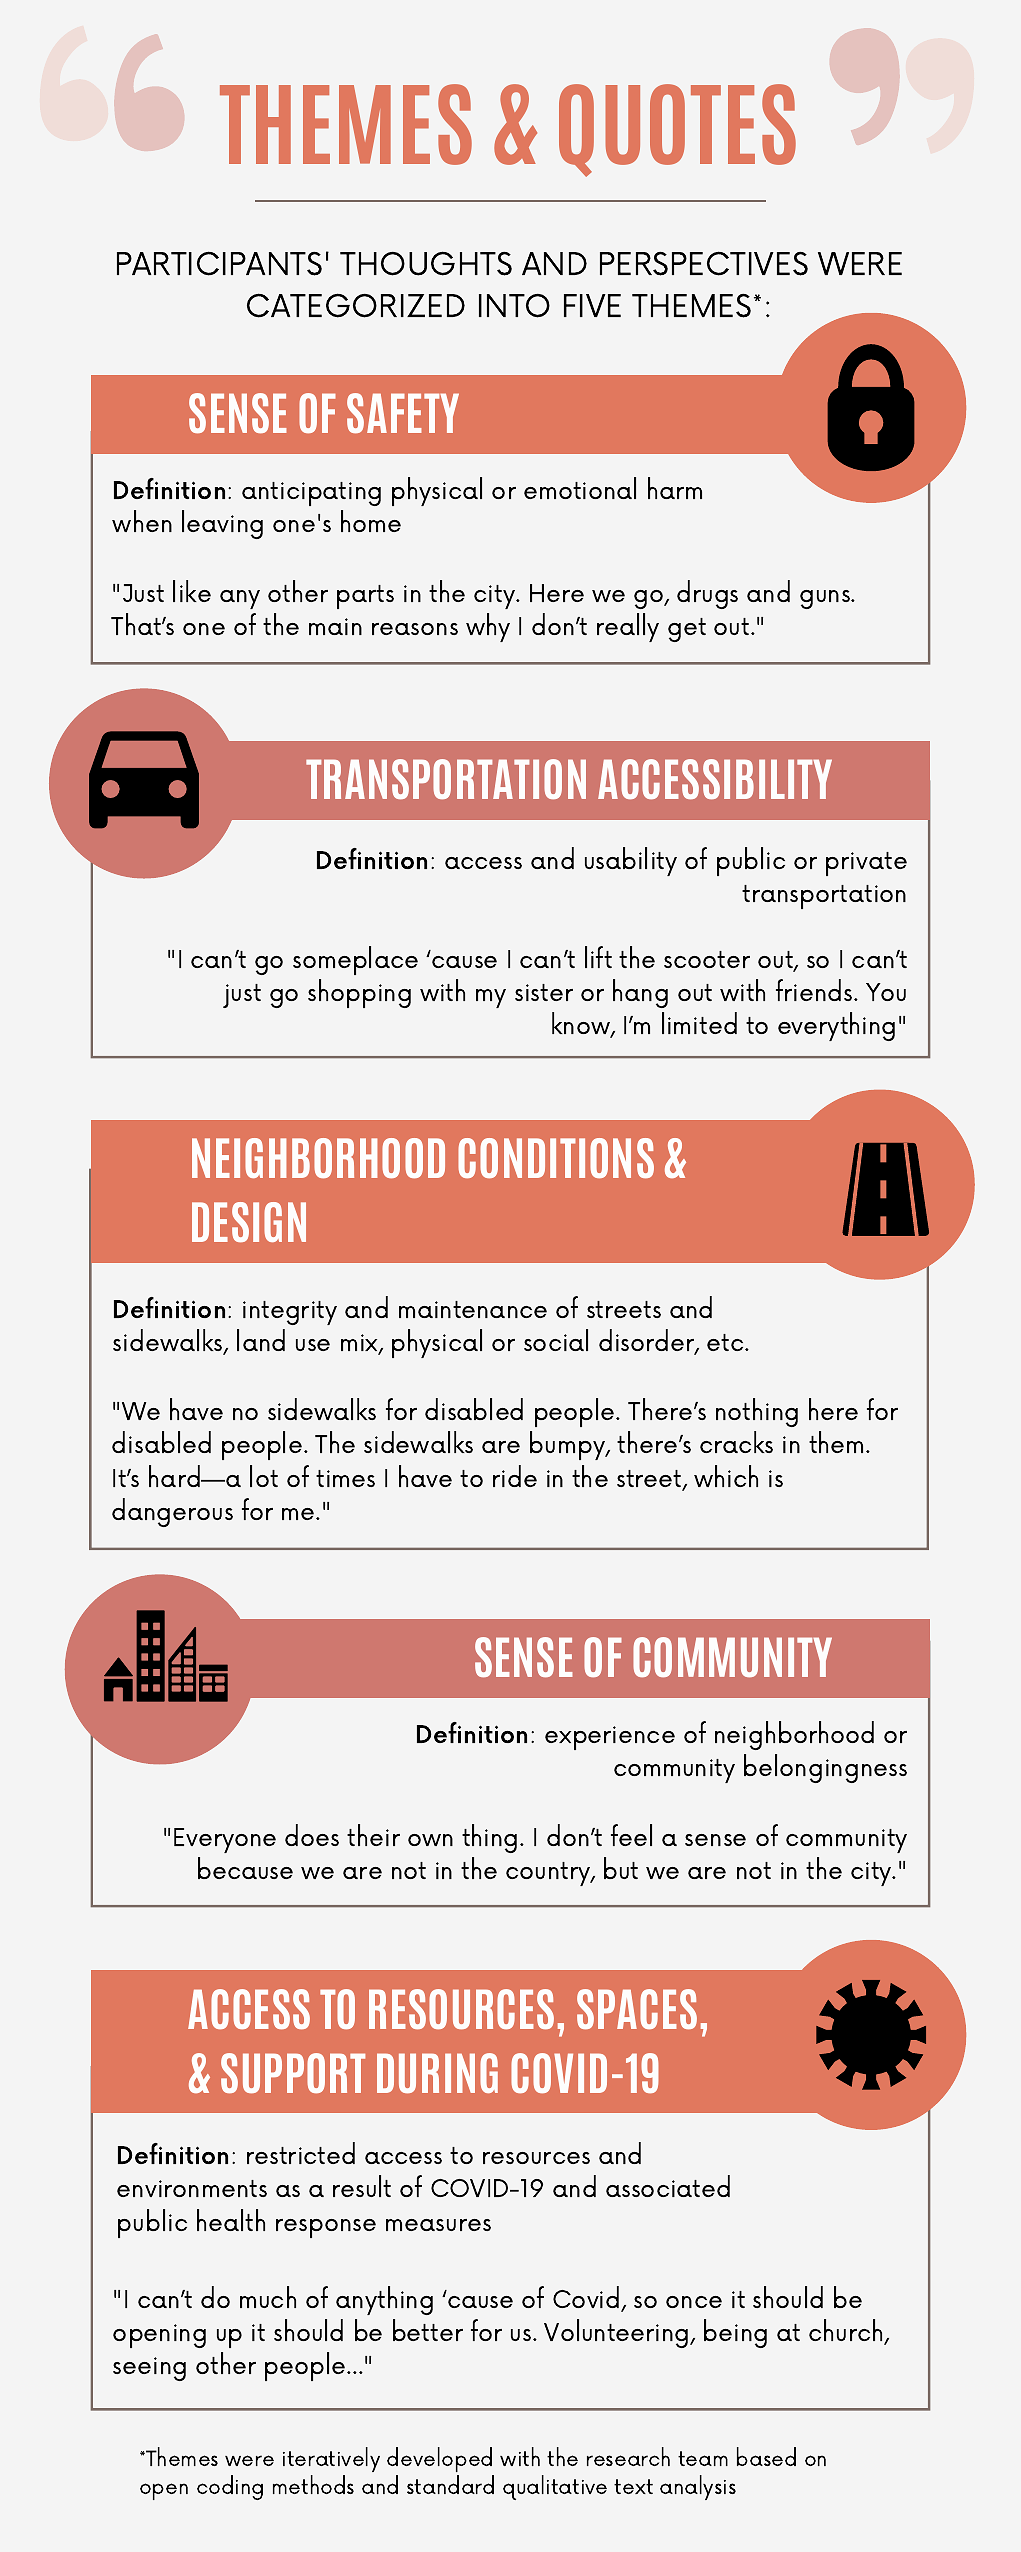 The height and width of the screenshot is (2552, 1021). What do you see at coordinates (355, 960) in the screenshot?
I see `someplace` at bounding box center [355, 960].
